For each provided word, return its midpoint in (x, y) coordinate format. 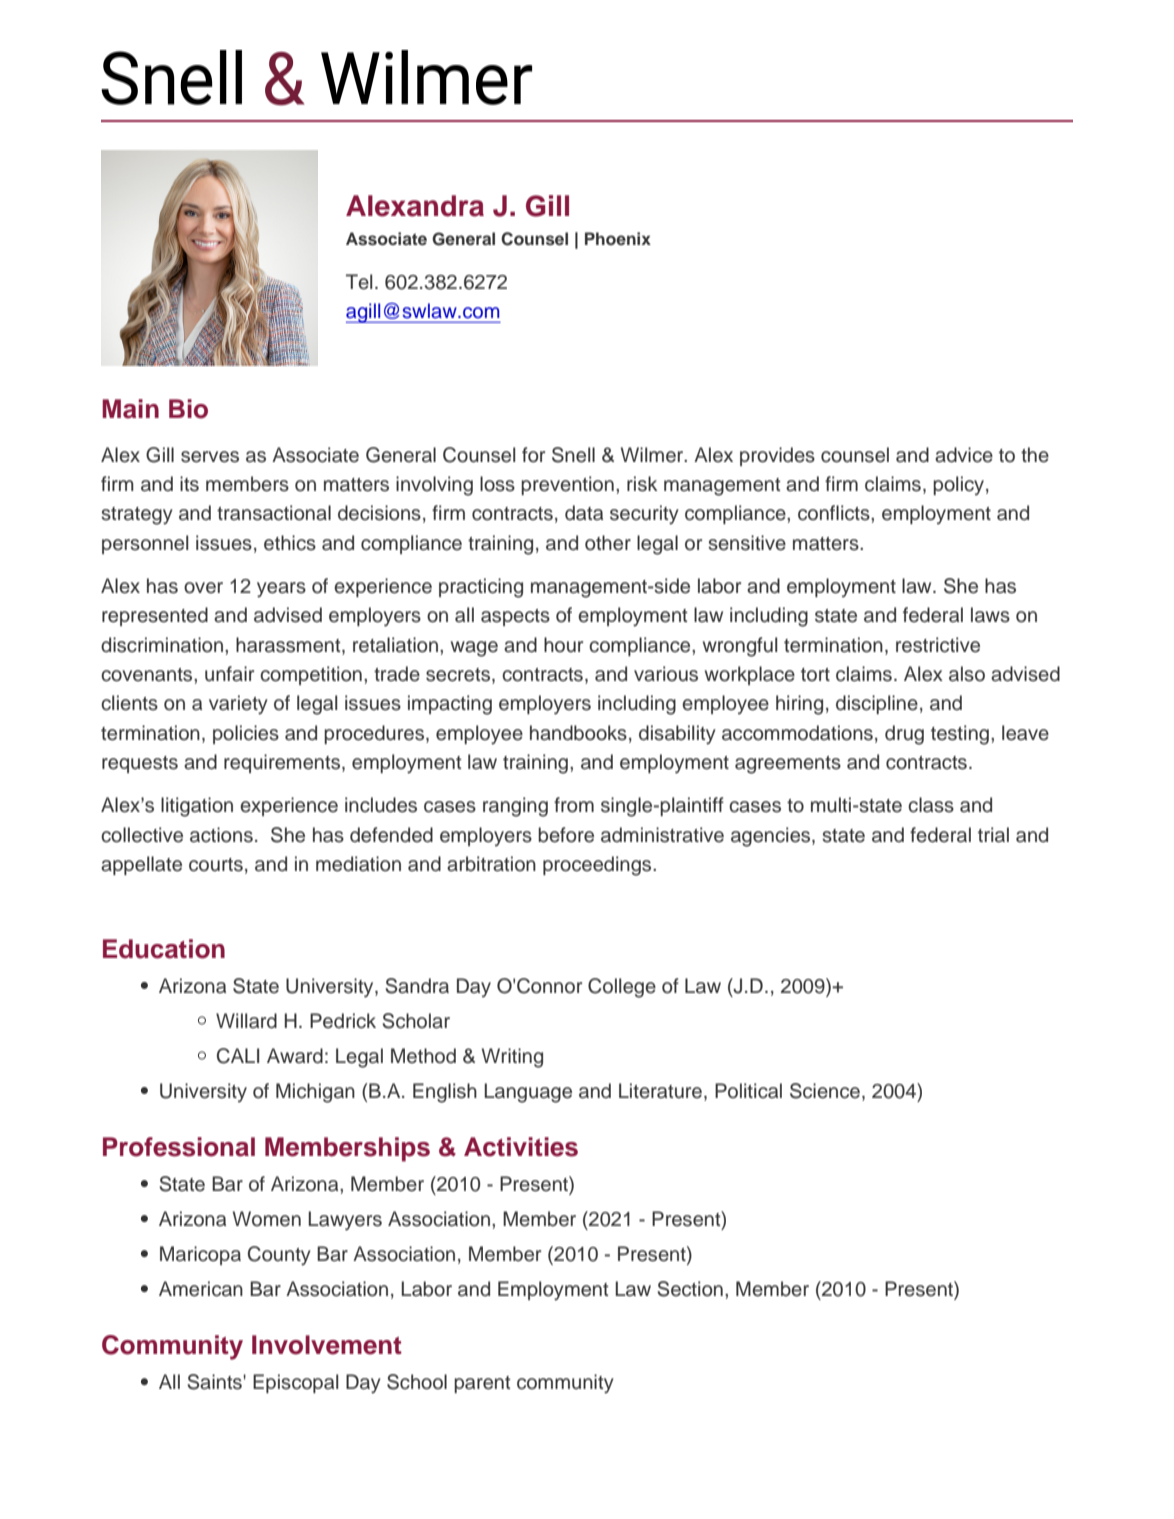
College (622, 988)
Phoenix (618, 238)
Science (825, 1091)
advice (964, 455)
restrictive (938, 645)
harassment (289, 645)
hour (563, 645)
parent (482, 1384)
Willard (246, 1021)
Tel (359, 282)
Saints (215, 1382)
